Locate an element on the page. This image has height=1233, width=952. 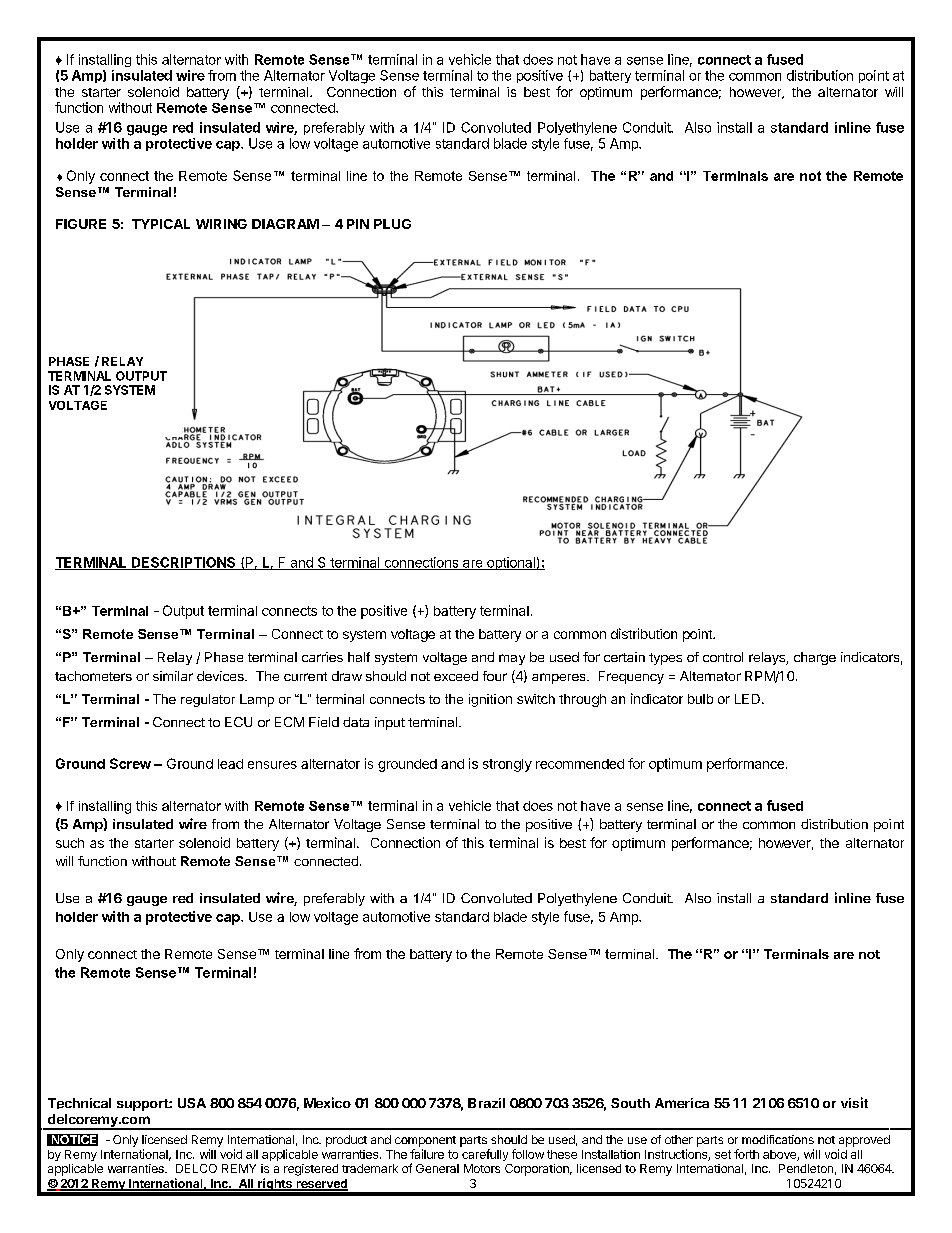
modifications is located at coordinates (778, 1139).
